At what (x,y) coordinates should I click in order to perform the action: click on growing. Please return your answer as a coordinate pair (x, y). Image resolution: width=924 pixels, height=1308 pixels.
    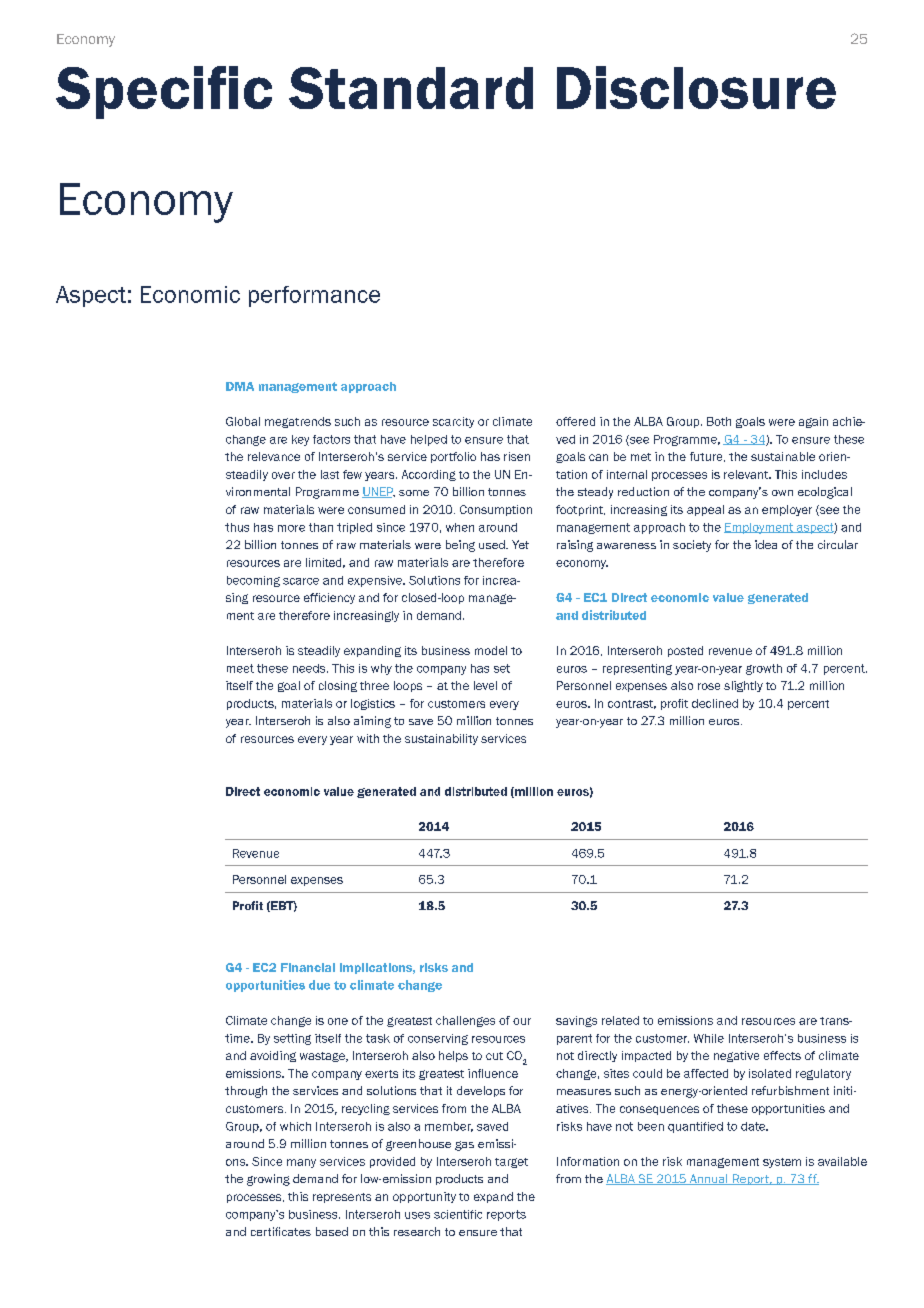
    Looking at the image, I should click on (268, 1180).
